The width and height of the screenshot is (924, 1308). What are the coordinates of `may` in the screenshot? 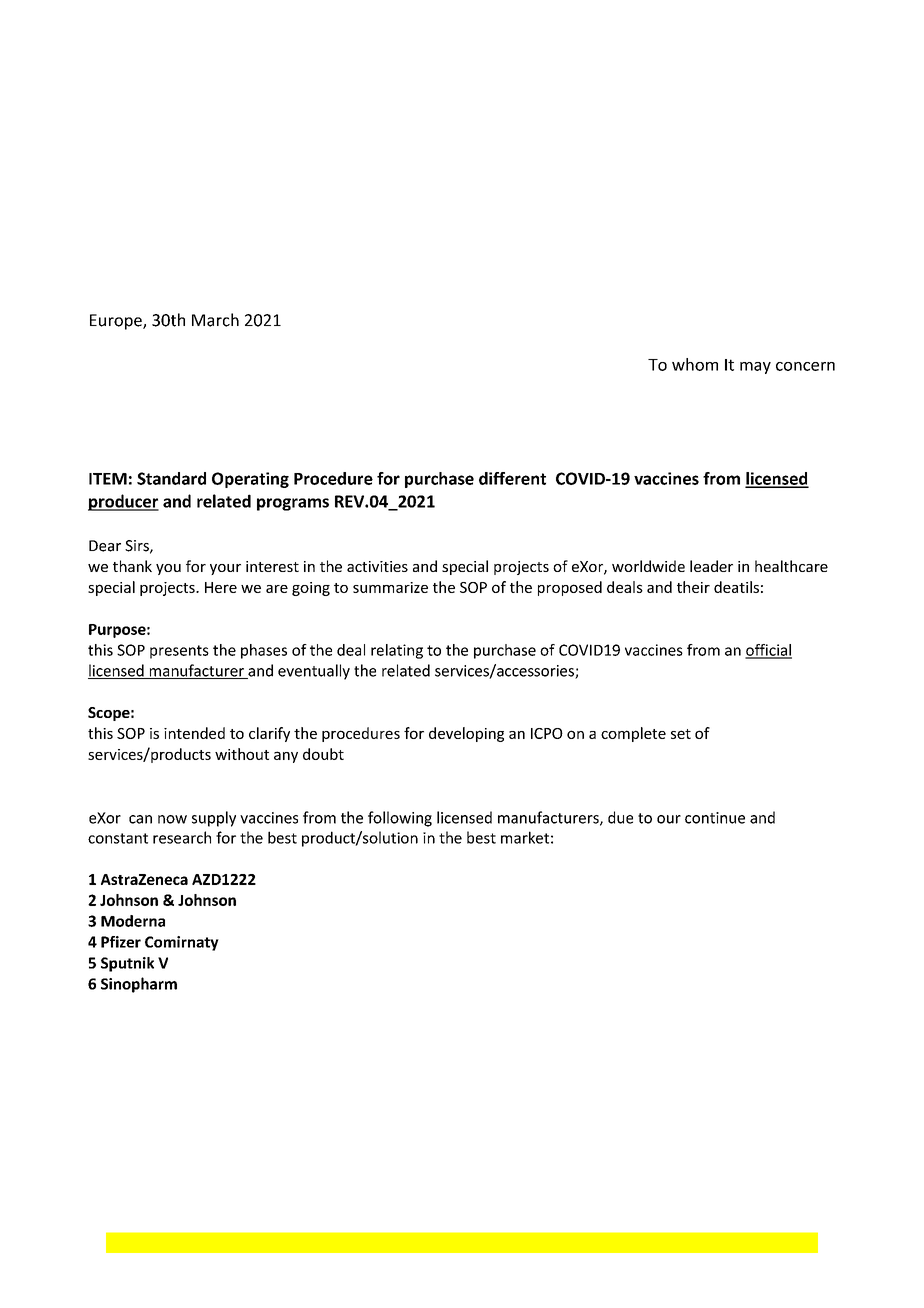 It's located at (755, 368).
